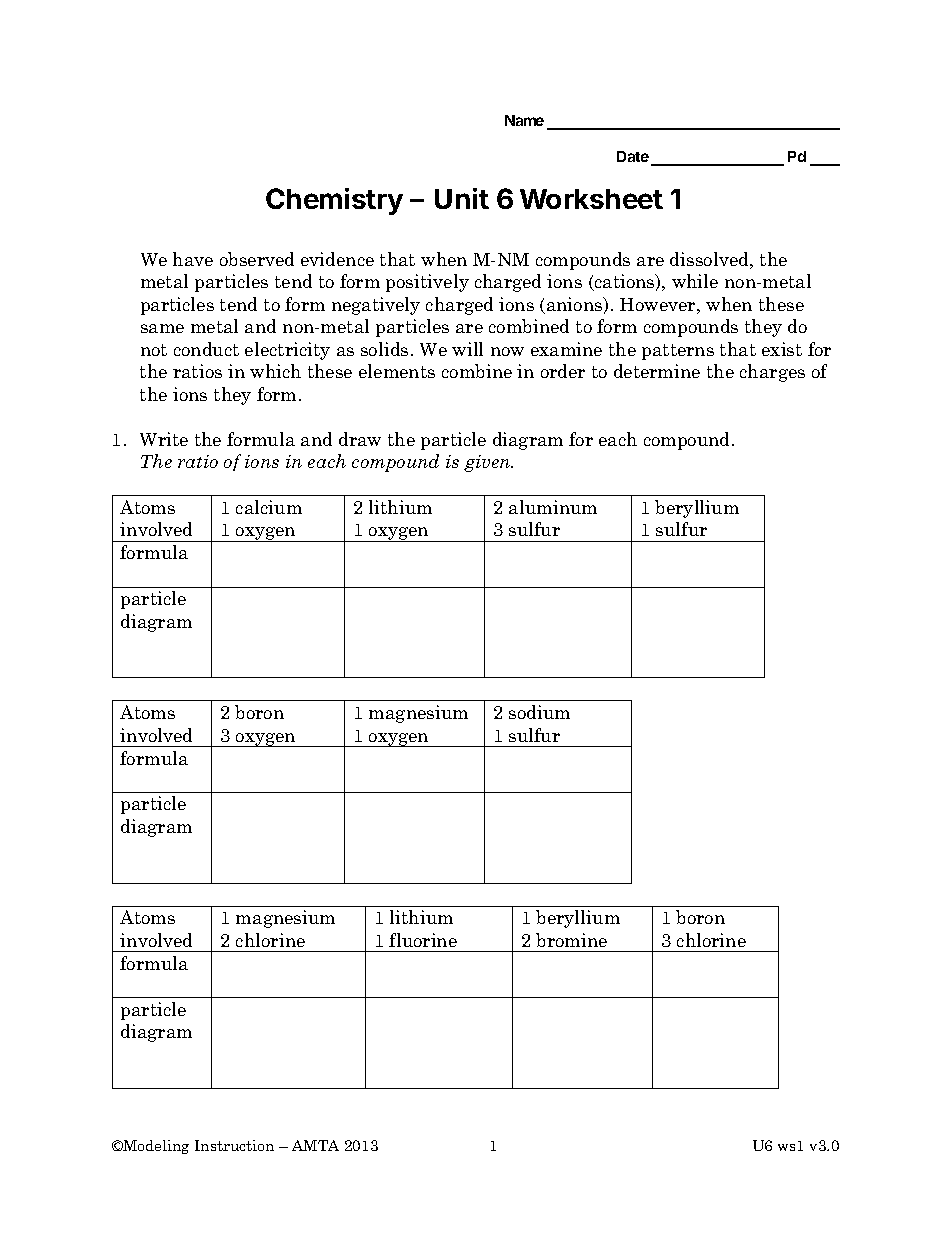 The height and width of the screenshot is (1233, 952). What do you see at coordinates (334, 201) in the screenshot?
I see `Chemistry` at bounding box center [334, 201].
